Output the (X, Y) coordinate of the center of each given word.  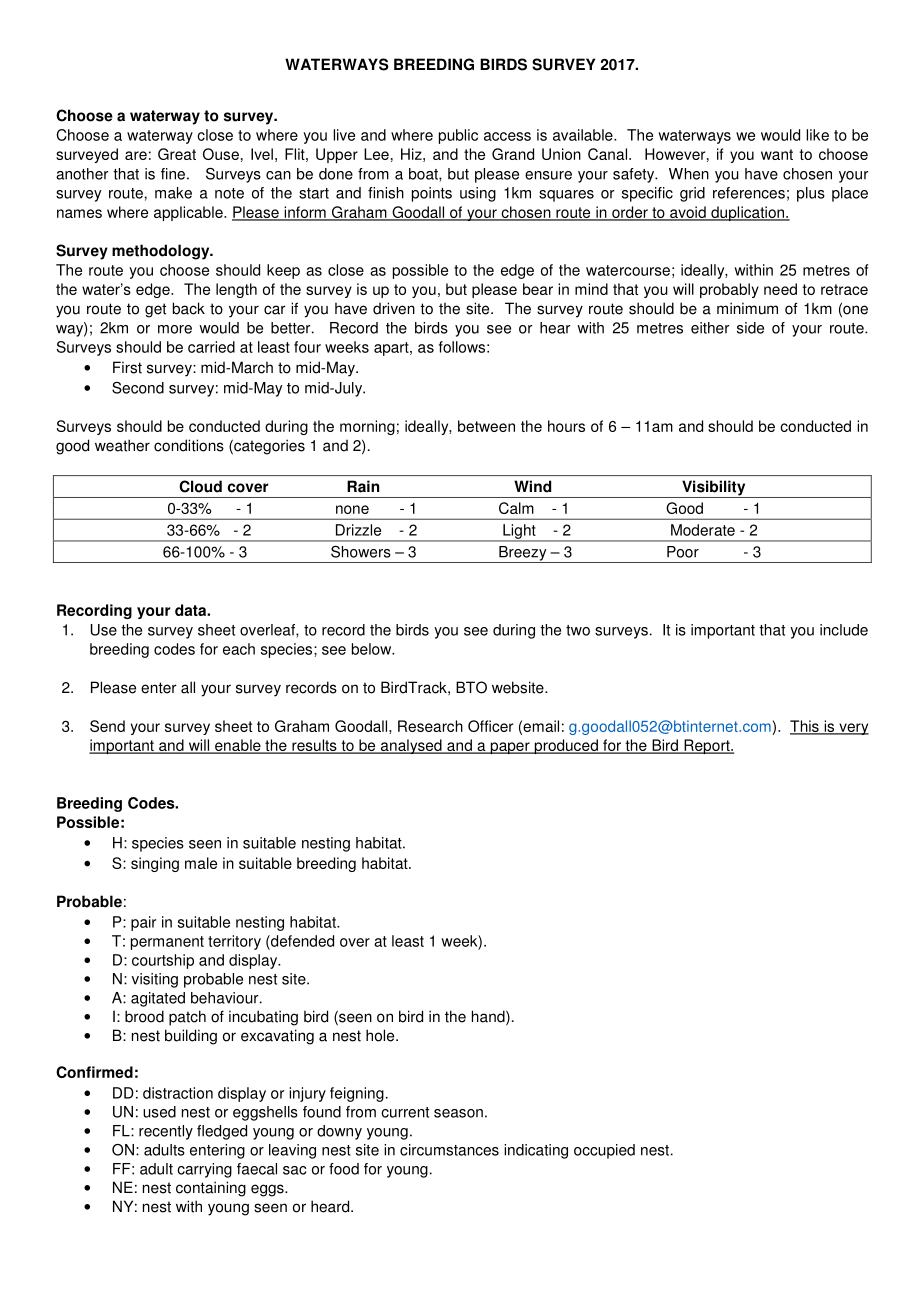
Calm (516, 508)
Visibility (714, 489)
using (478, 194)
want (777, 154)
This (805, 727)
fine (173, 174)
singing (155, 864)
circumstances (449, 1150)
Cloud (200, 486)
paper (510, 748)
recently (166, 1132)
